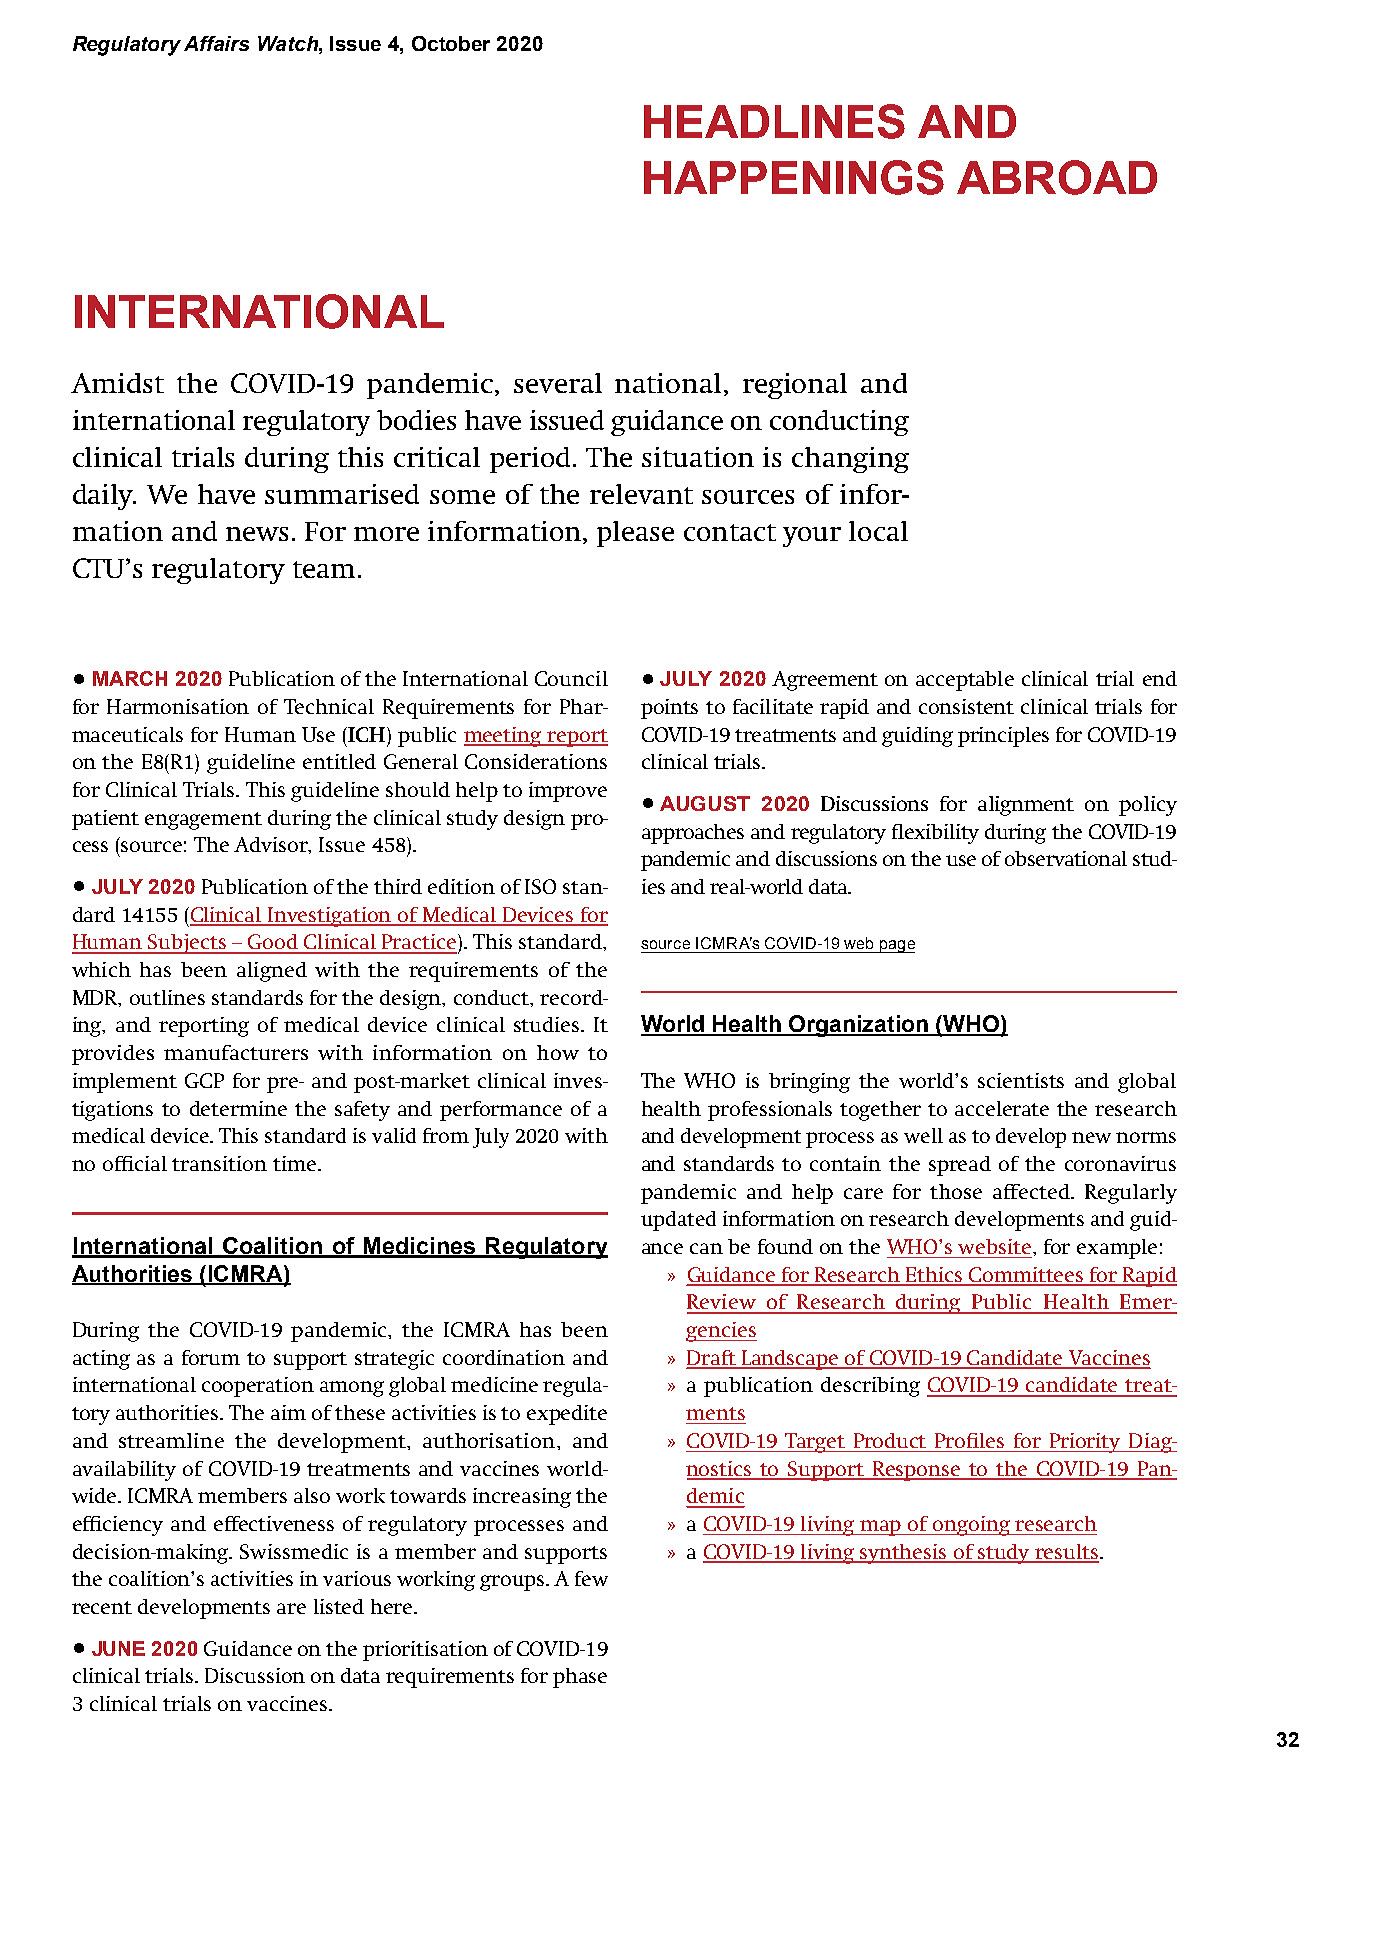 The image size is (1373, 1943). What do you see at coordinates (272, 845) in the screenshot?
I see `Advisor` at bounding box center [272, 845].
